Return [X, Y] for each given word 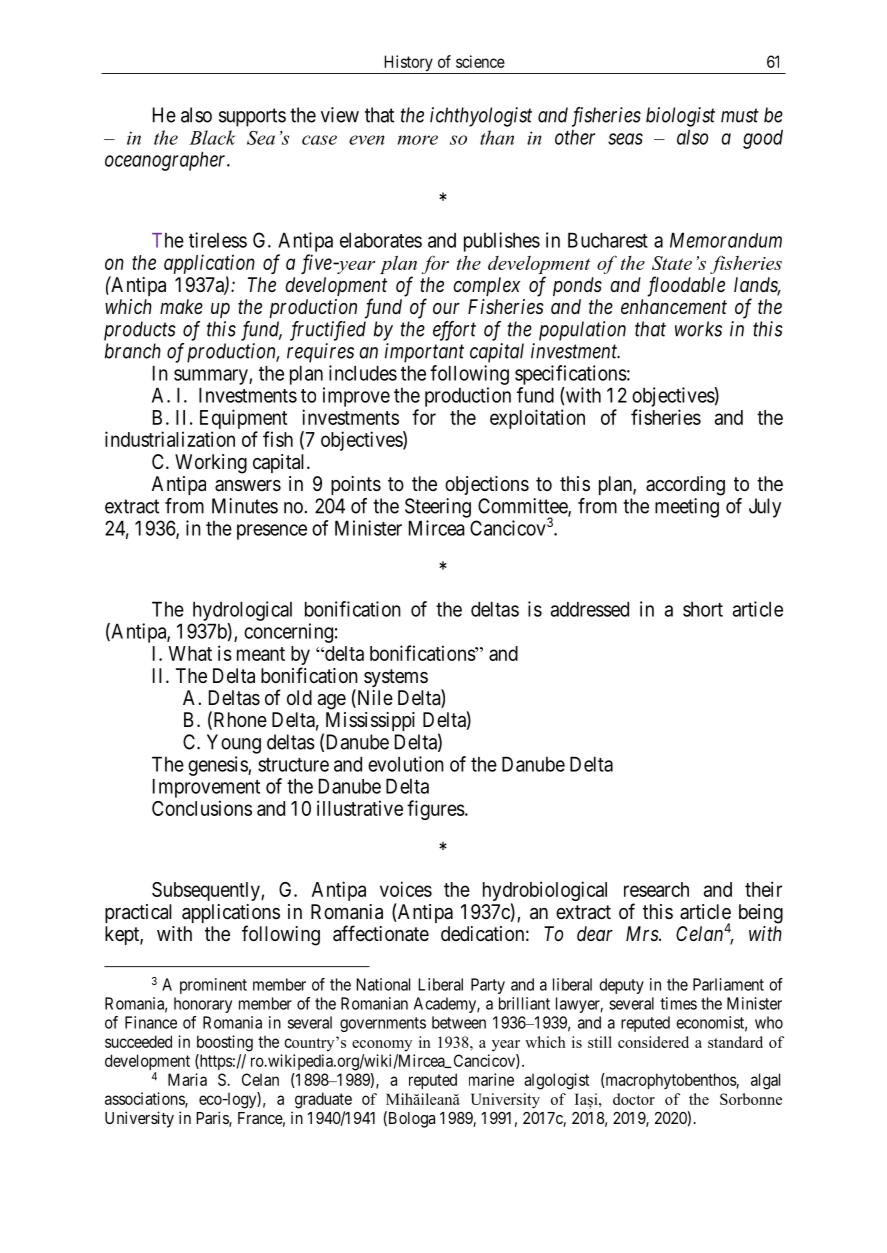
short [703, 609]
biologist [680, 117]
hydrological [242, 611]
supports [252, 117]
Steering [438, 508]
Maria [187, 1079]
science [480, 61]
